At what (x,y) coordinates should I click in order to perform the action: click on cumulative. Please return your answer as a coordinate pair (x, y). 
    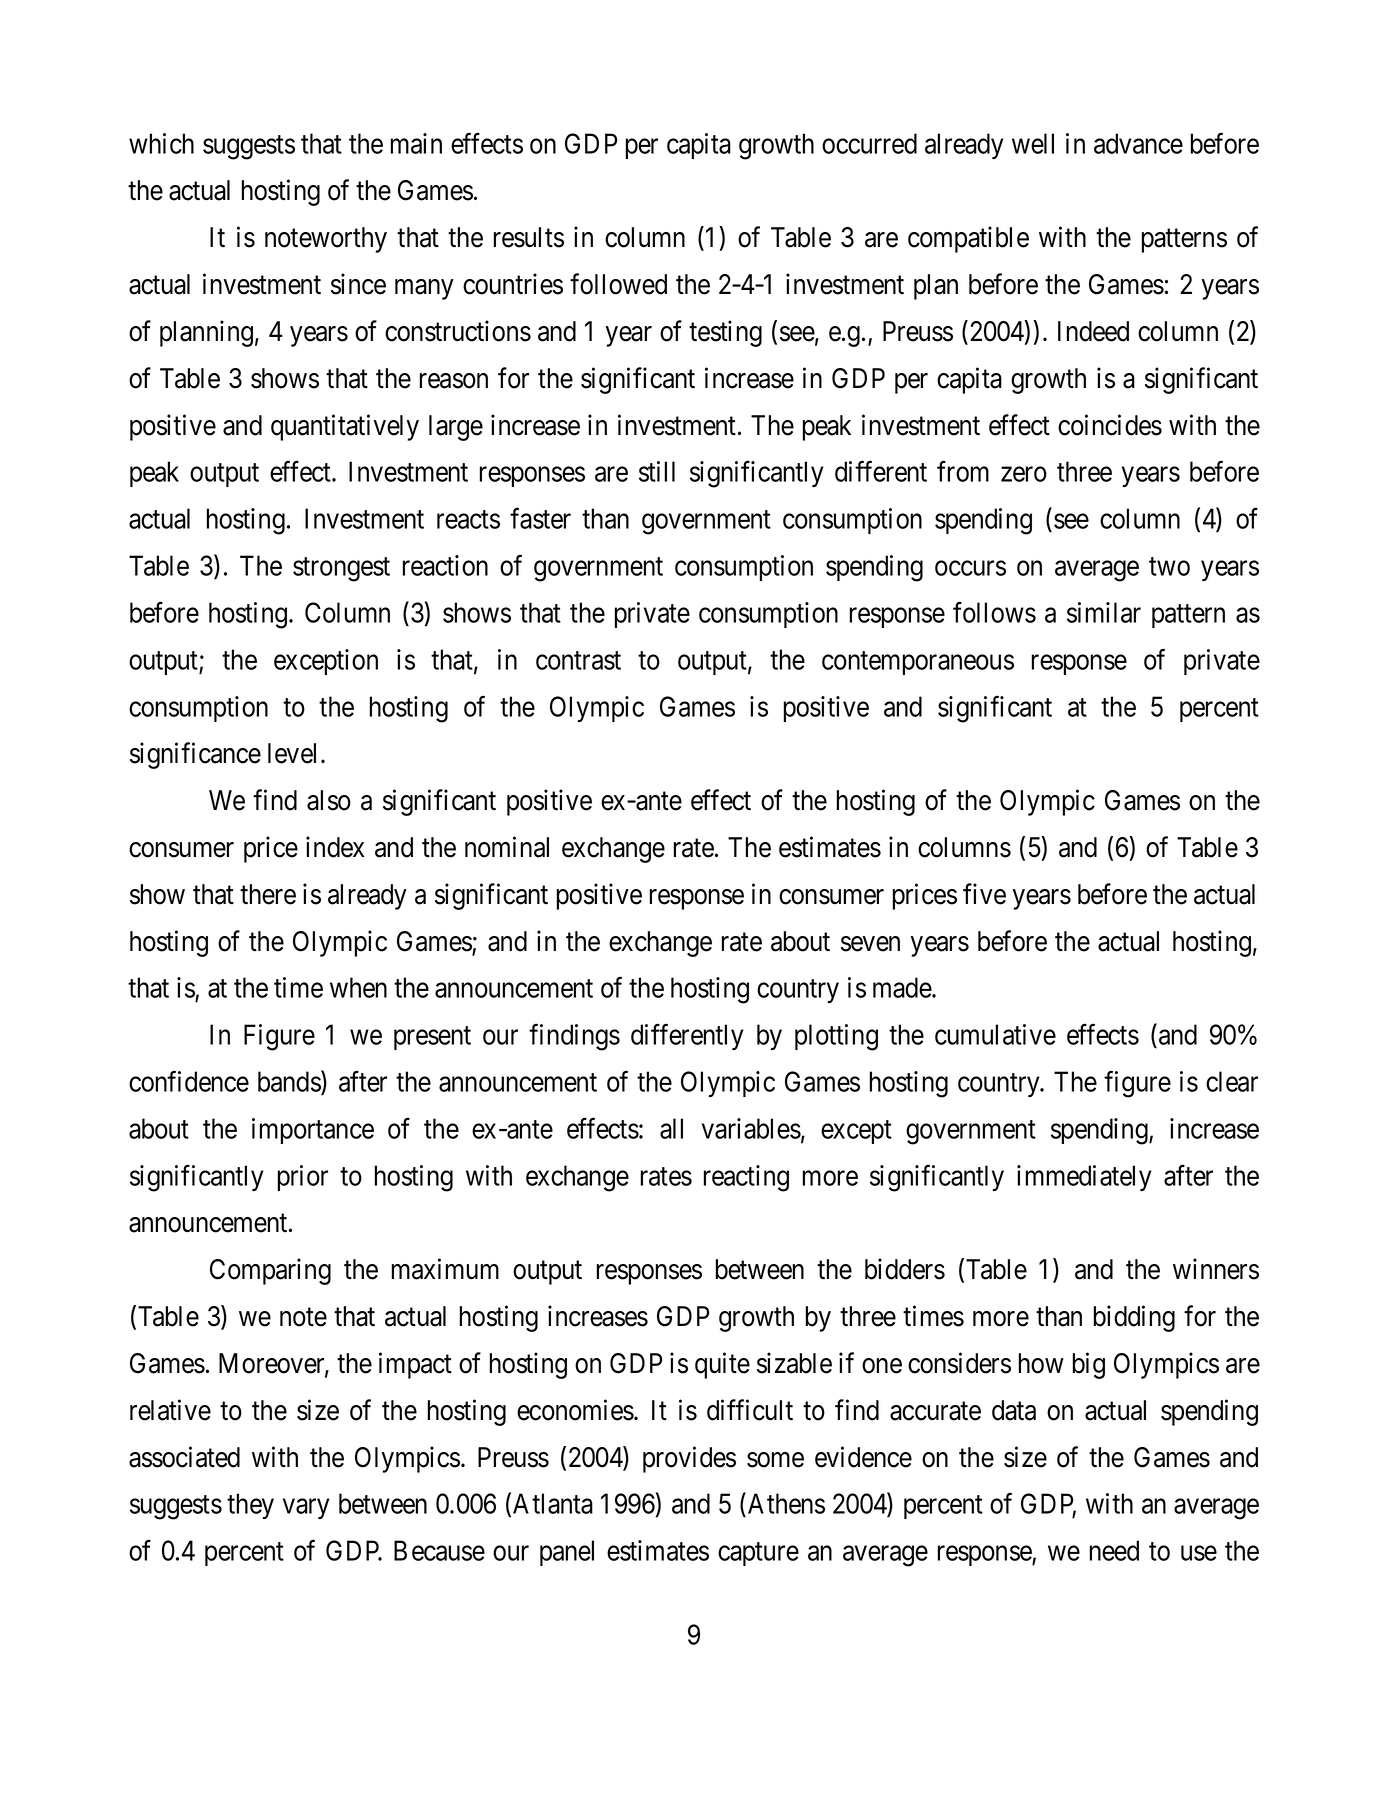
    Looking at the image, I should click on (995, 1034).
